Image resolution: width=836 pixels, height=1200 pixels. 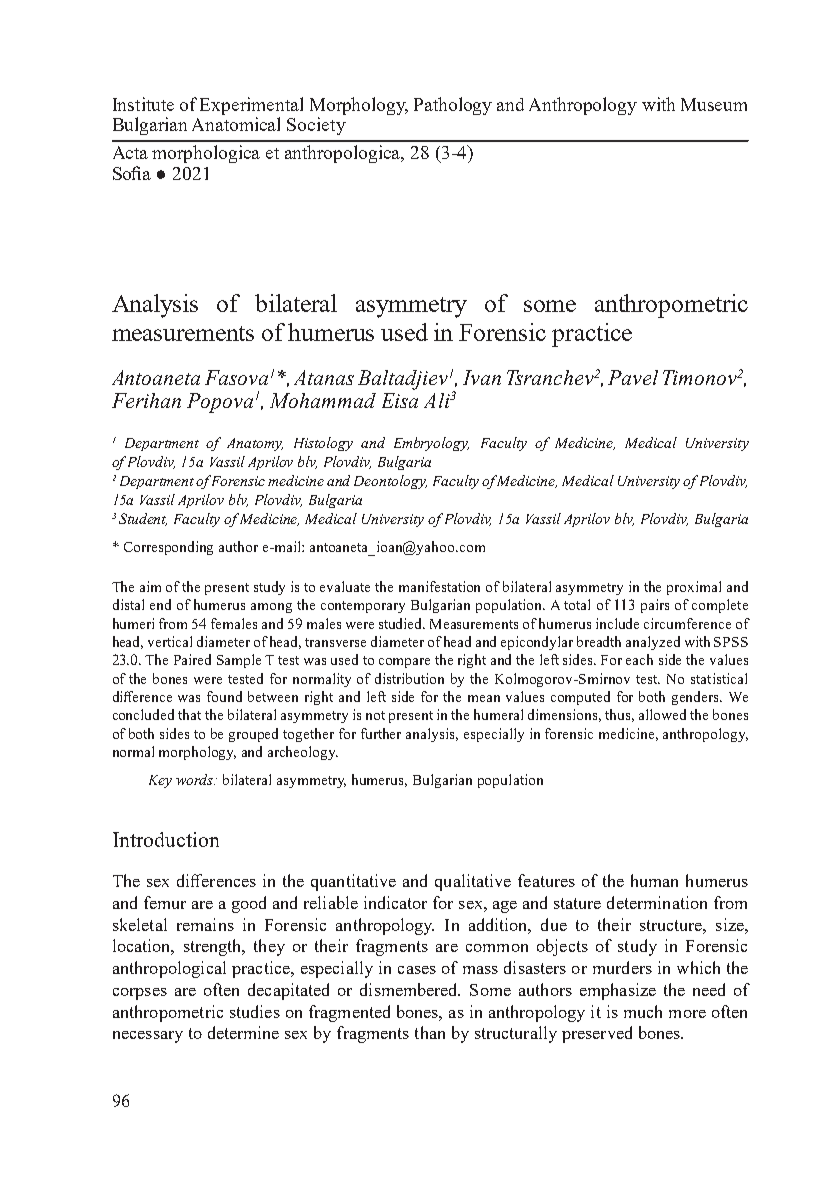 I want to click on further, so click(x=381, y=733).
